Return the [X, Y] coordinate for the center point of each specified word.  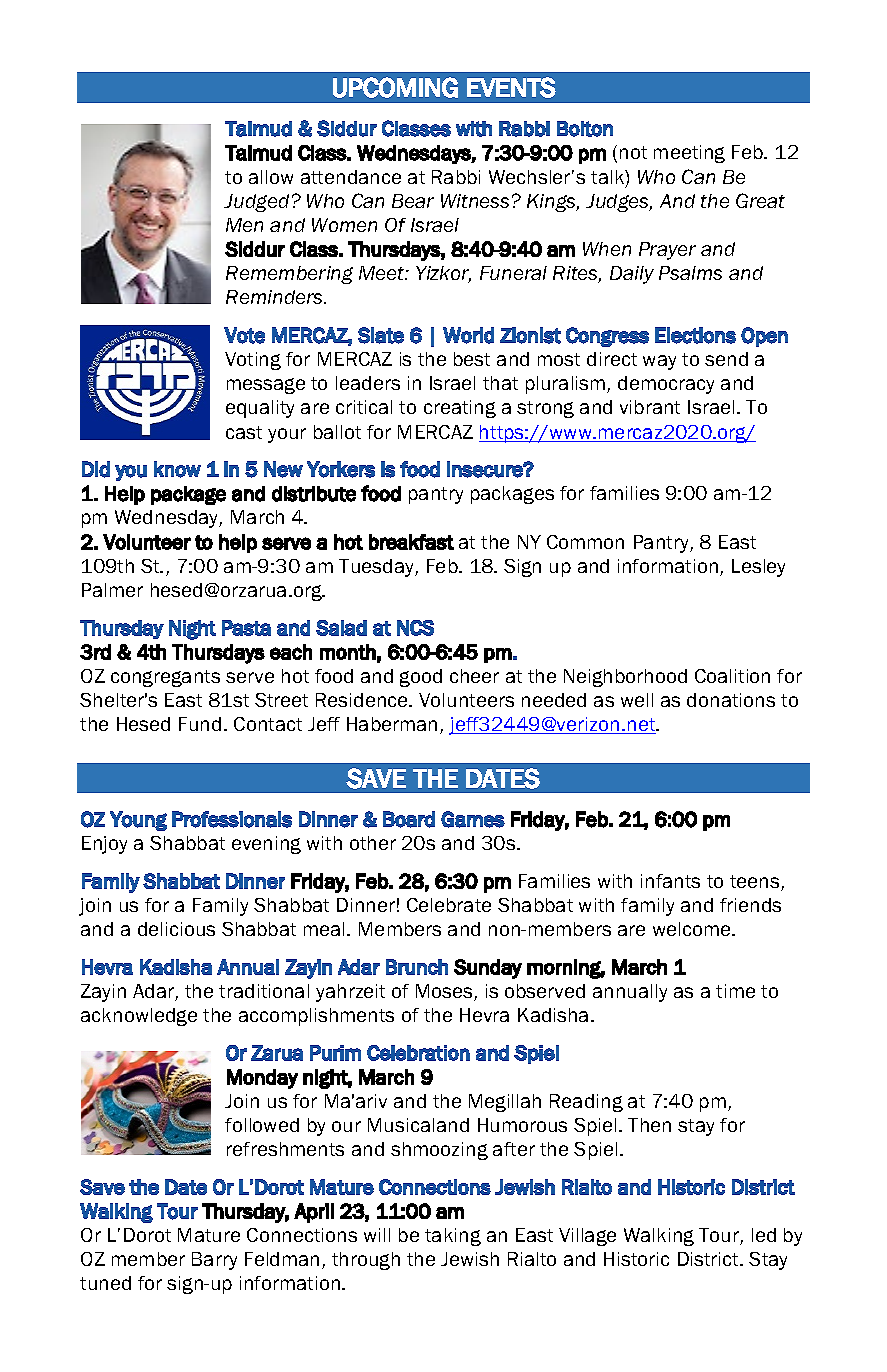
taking [453, 1237]
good [421, 678]
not [633, 152]
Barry [214, 1261]
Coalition [732, 676]
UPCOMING [395, 87]
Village [587, 1237]
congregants [165, 678]
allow [271, 177]
